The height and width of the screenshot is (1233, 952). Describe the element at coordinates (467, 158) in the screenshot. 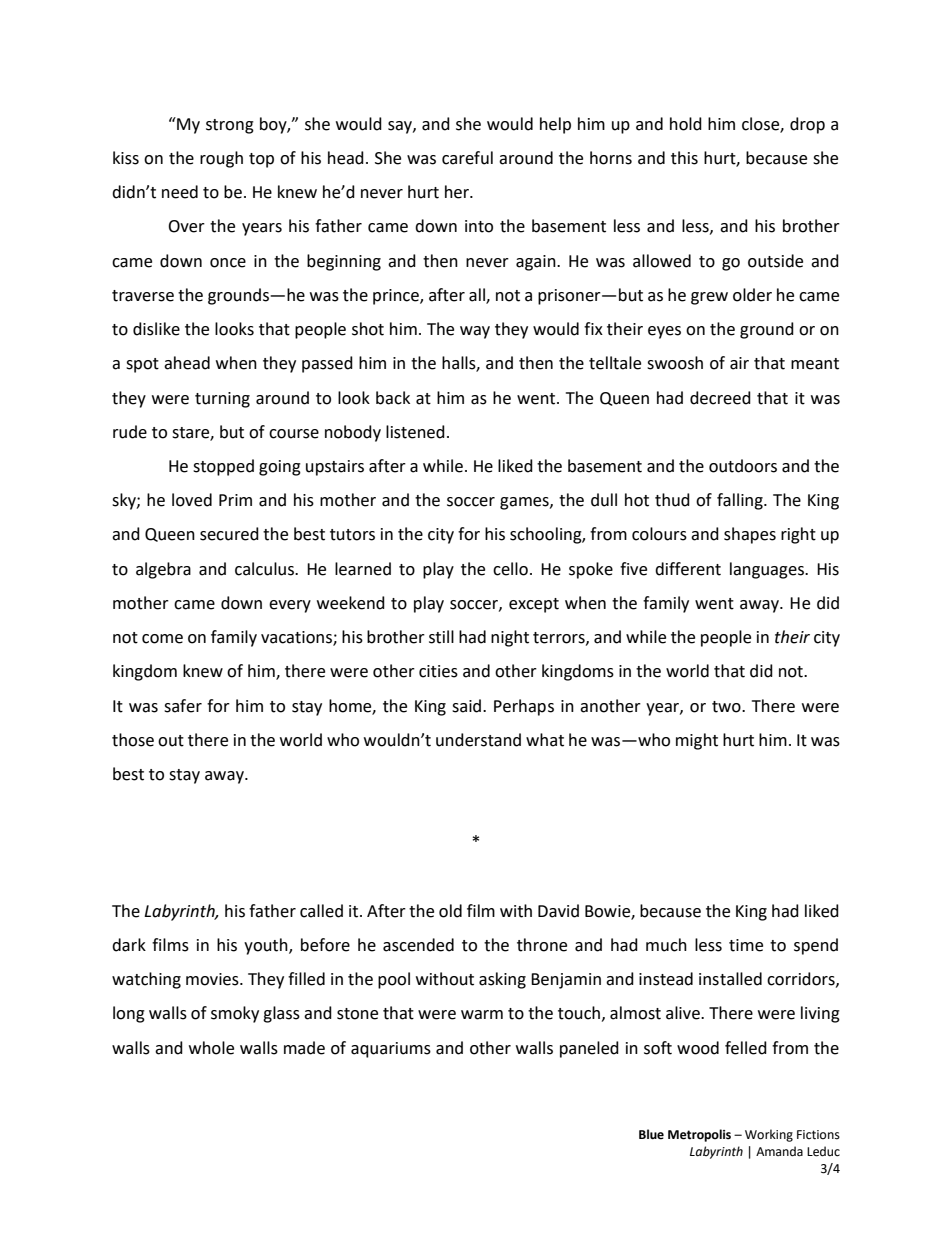

I see `careful` at that location.
